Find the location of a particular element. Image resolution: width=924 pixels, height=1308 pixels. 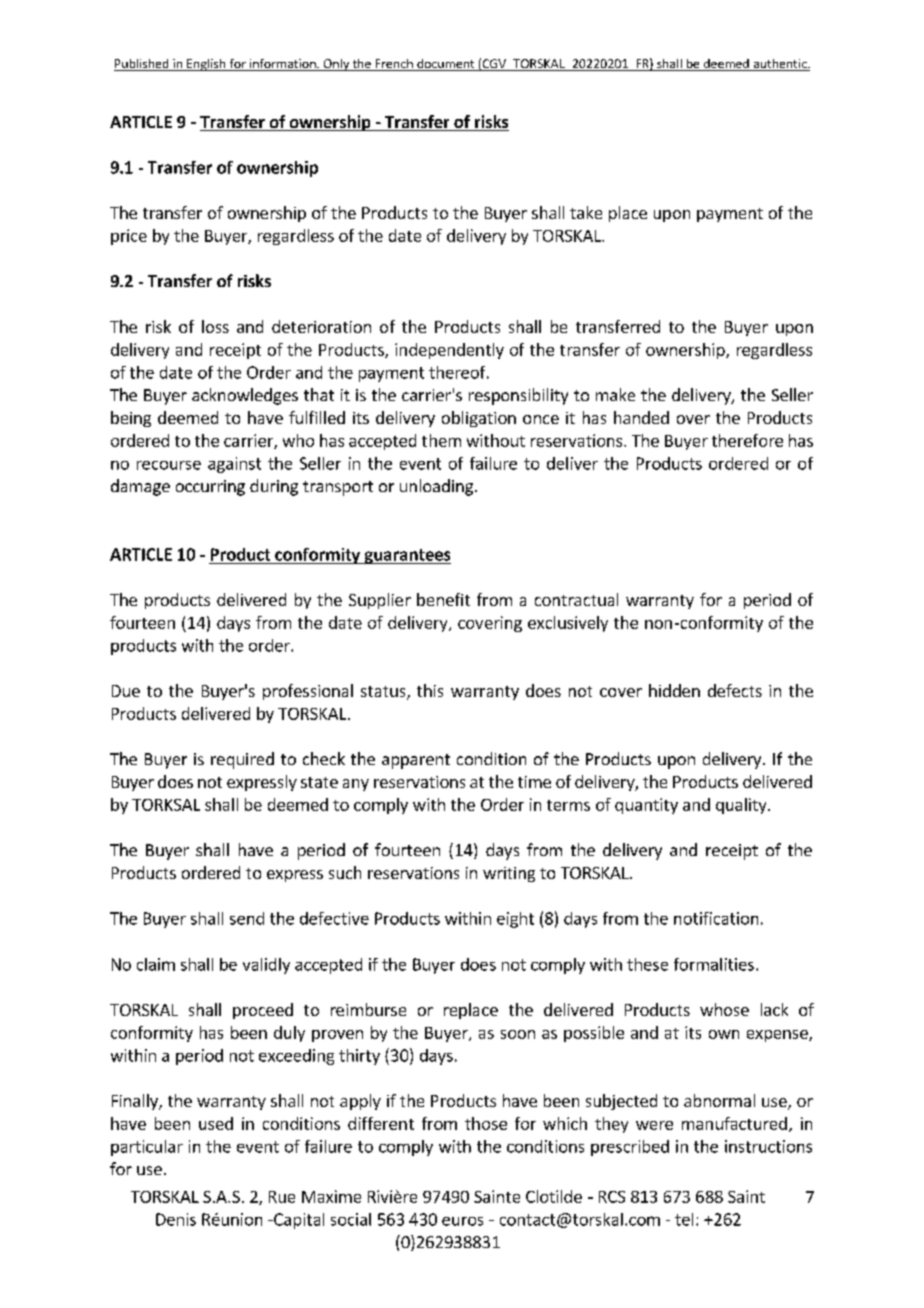

Denis is located at coordinates (176, 1219).
